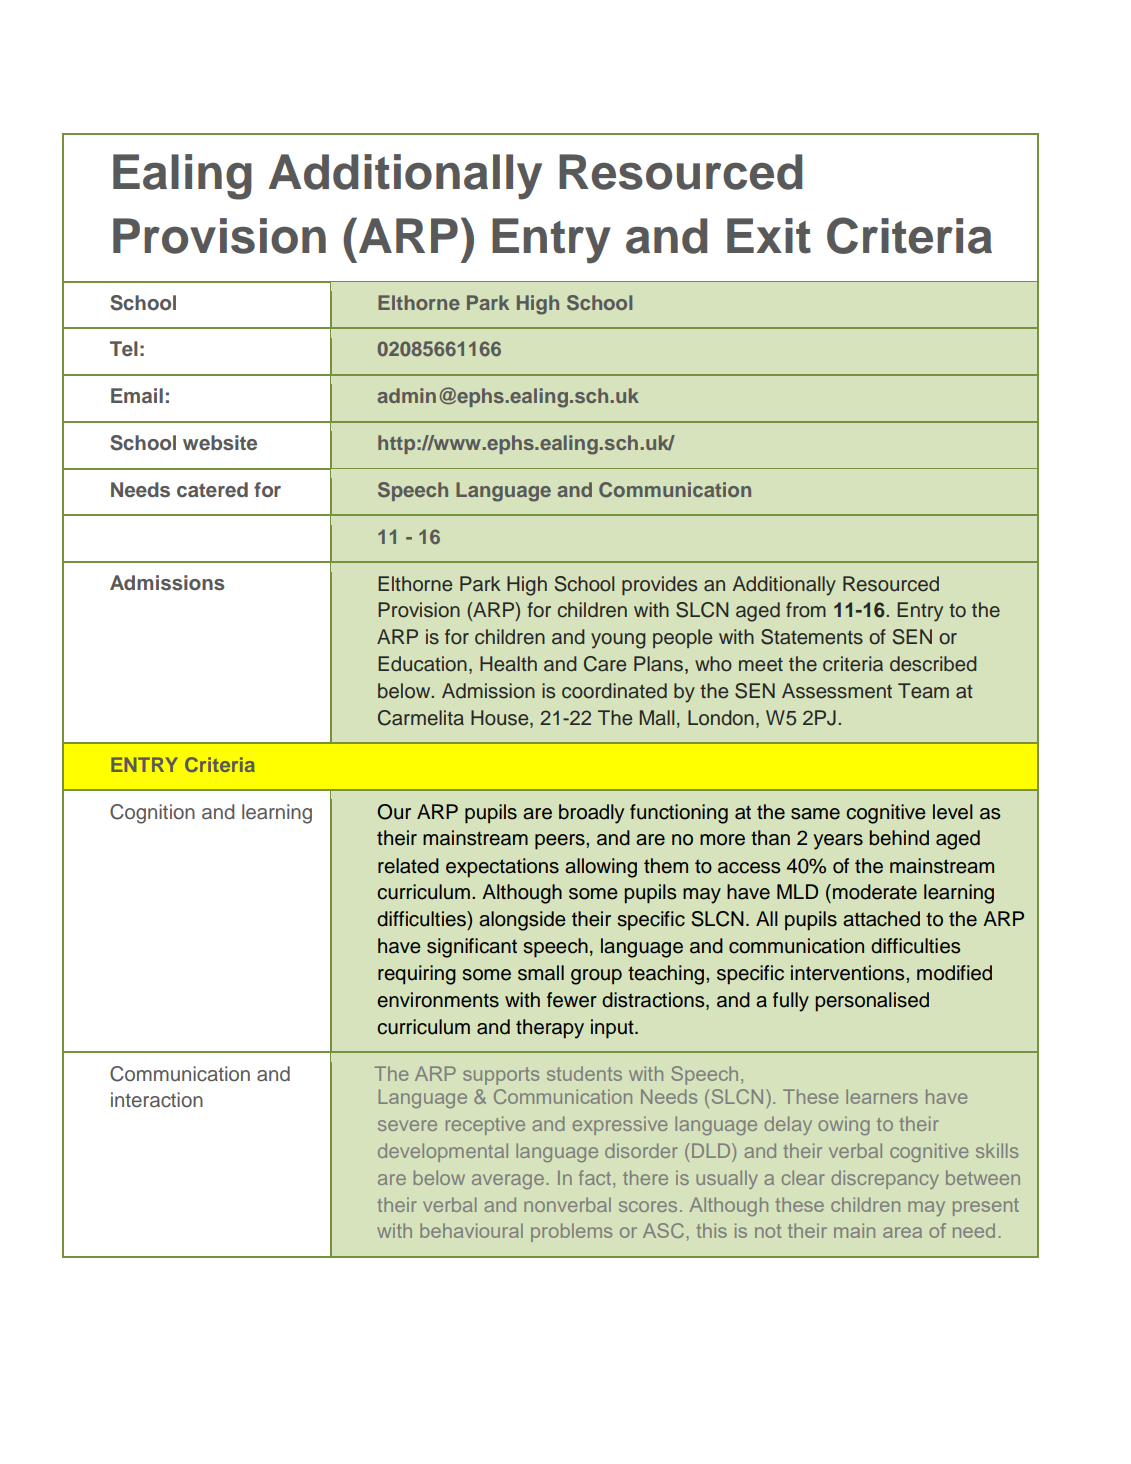 The image size is (1131, 1464). What do you see at coordinates (769, 236) in the screenshot?
I see `Exit` at bounding box center [769, 236].
